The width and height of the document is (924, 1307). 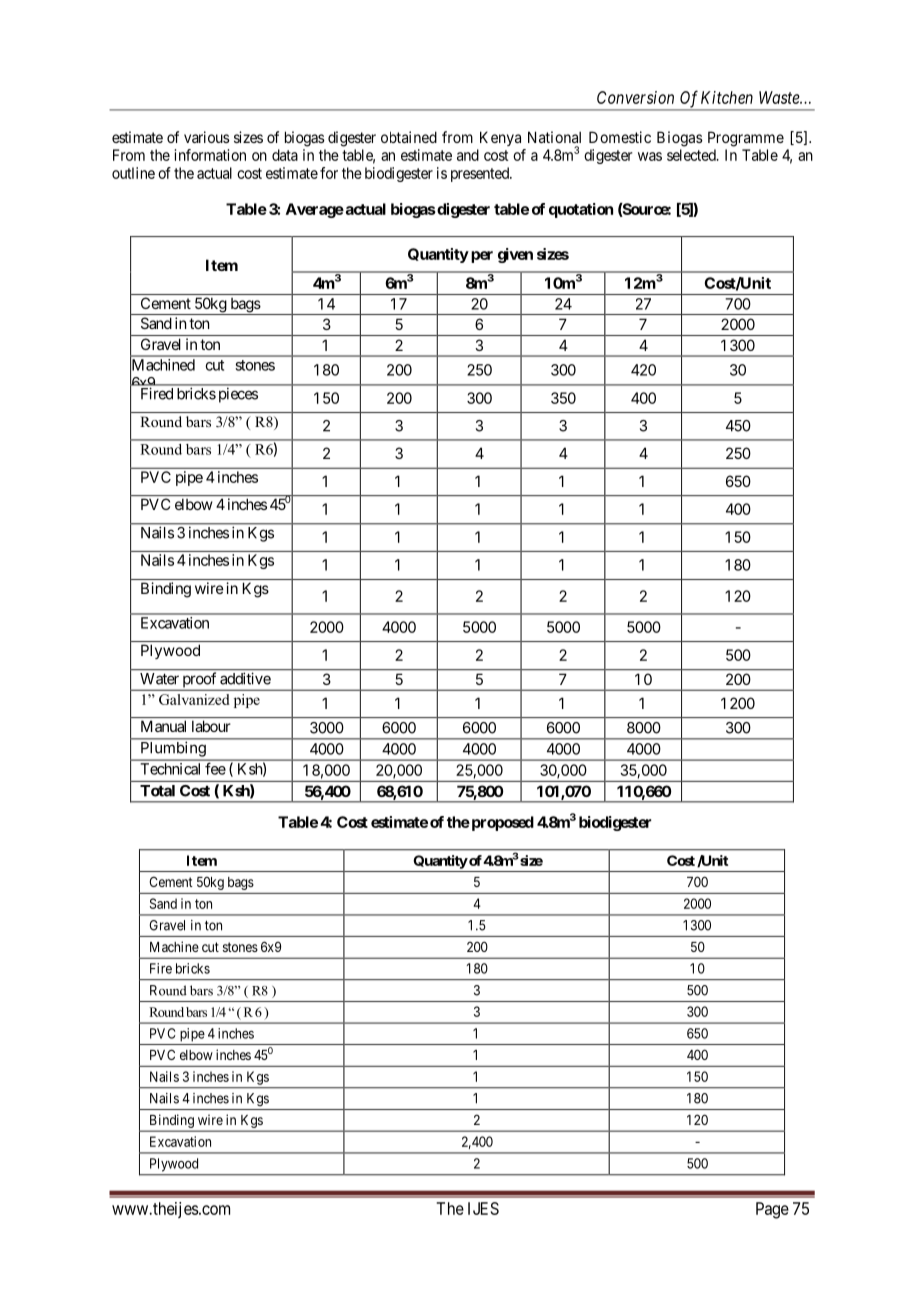 What do you see at coordinates (170, 769) in the document?
I see `Technical` at bounding box center [170, 769].
